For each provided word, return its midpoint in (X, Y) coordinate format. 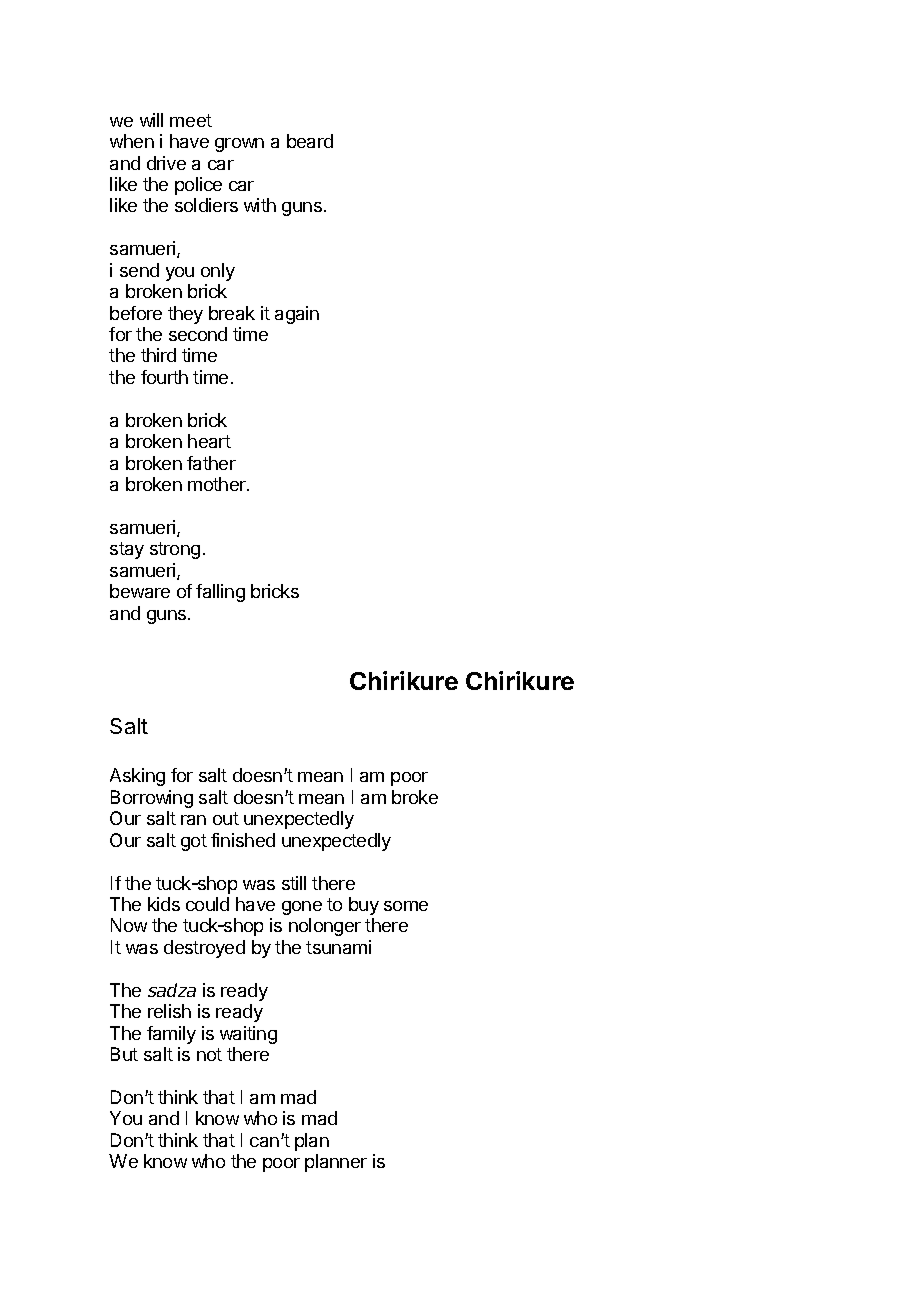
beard (310, 141)
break (232, 313)
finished (243, 840)
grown (239, 145)
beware (140, 591)
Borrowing (152, 799)
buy (364, 906)
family (171, 1035)
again (297, 315)
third (158, 355)
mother (218, 484)
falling (220, 593)
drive (166, 163)
